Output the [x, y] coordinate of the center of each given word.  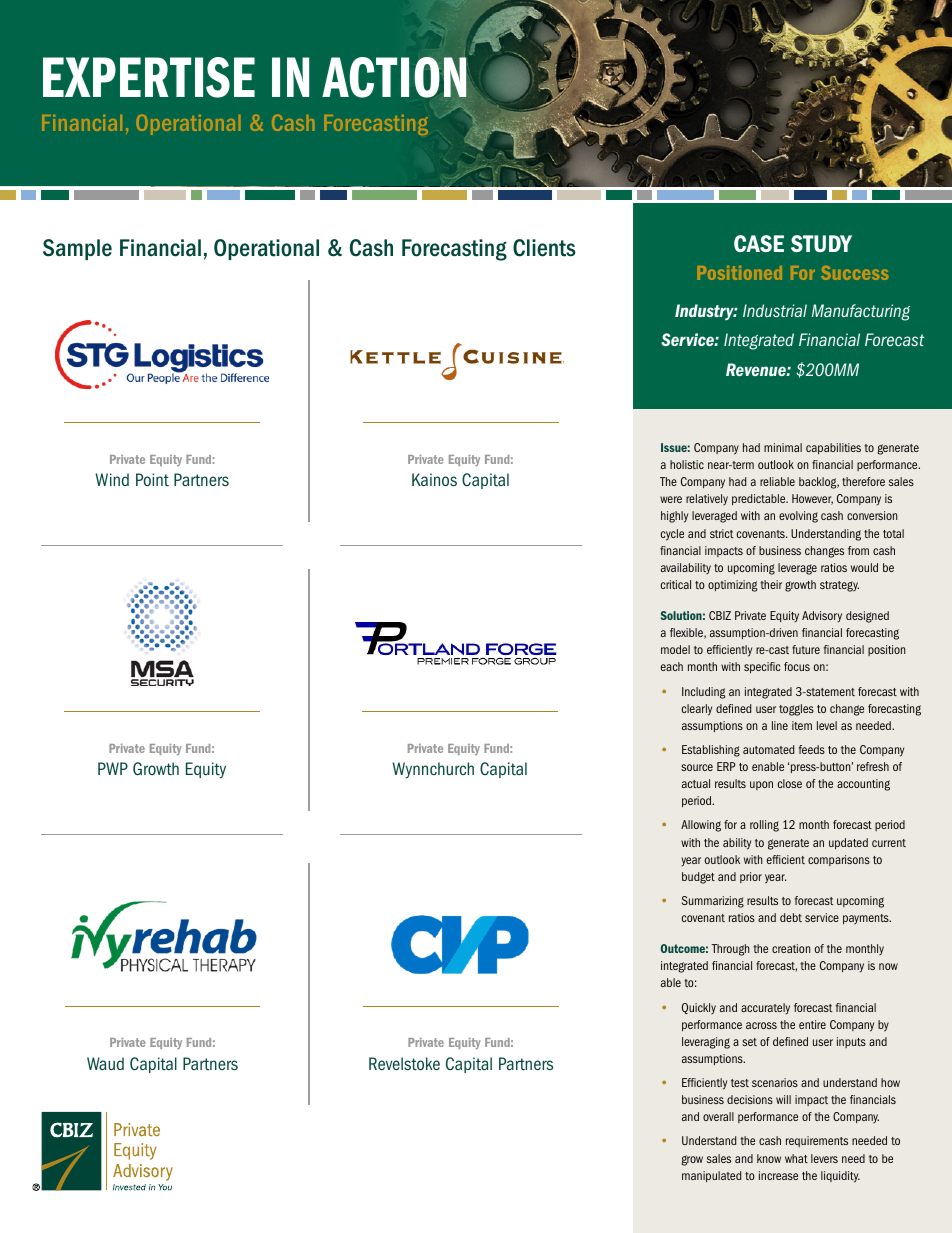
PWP [113, 768]
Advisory [822, 617]
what [796, 1158]
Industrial [775, 310]
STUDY [821, 243]
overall [718, 1116]
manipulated [711, 1176]
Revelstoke [404, 1064]
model [675, 649]
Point [152, 480]
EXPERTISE [149, 77]
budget [698, 878]
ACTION [394, 78]
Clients [544, 248]
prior [751, 877]
